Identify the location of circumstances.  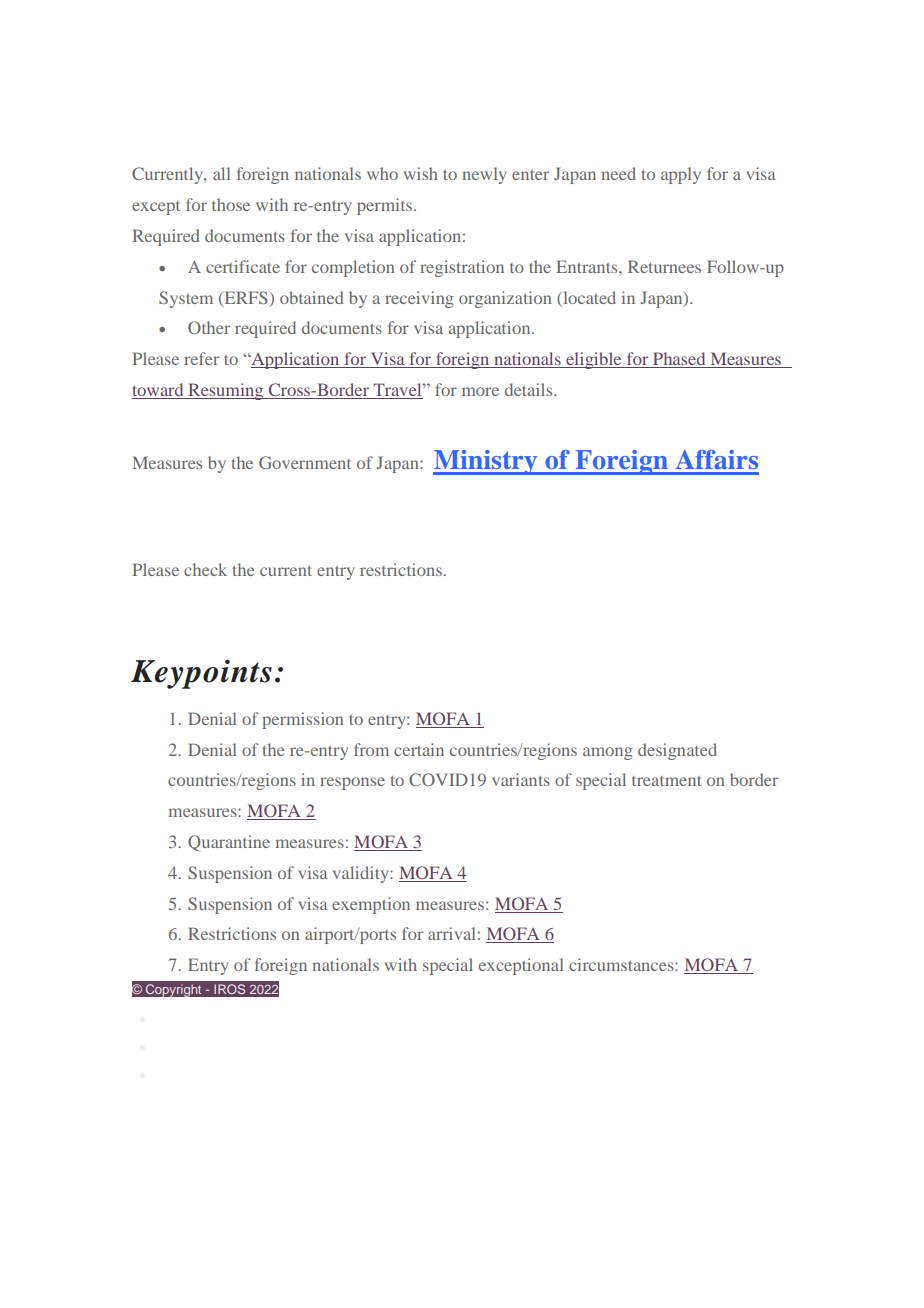
(622, 964).
